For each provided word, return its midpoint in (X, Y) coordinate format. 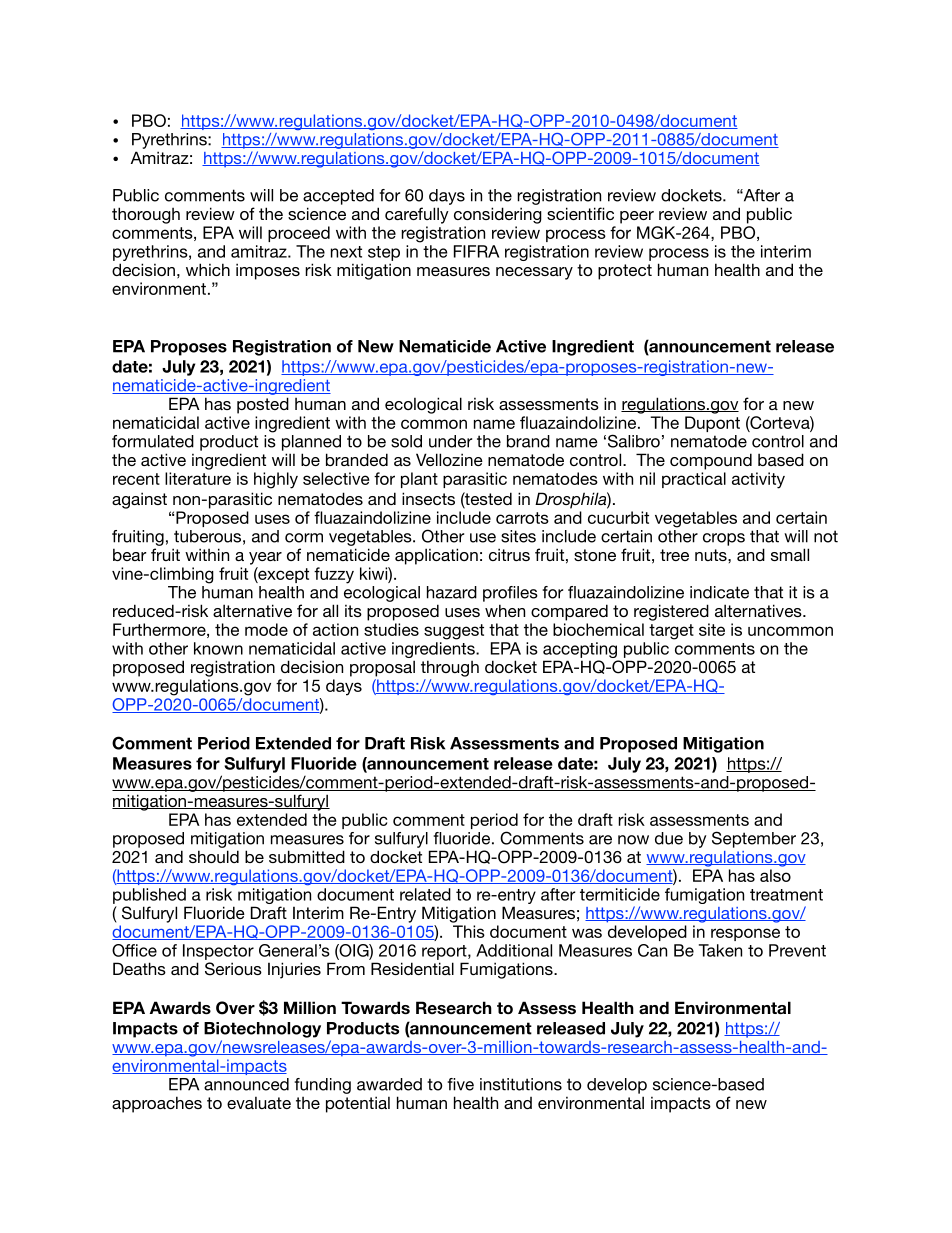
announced (246, 1084)
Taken (720, 950)
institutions (521, 1084)
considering (498, 215)
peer (637, 217)
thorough (146, 215)
